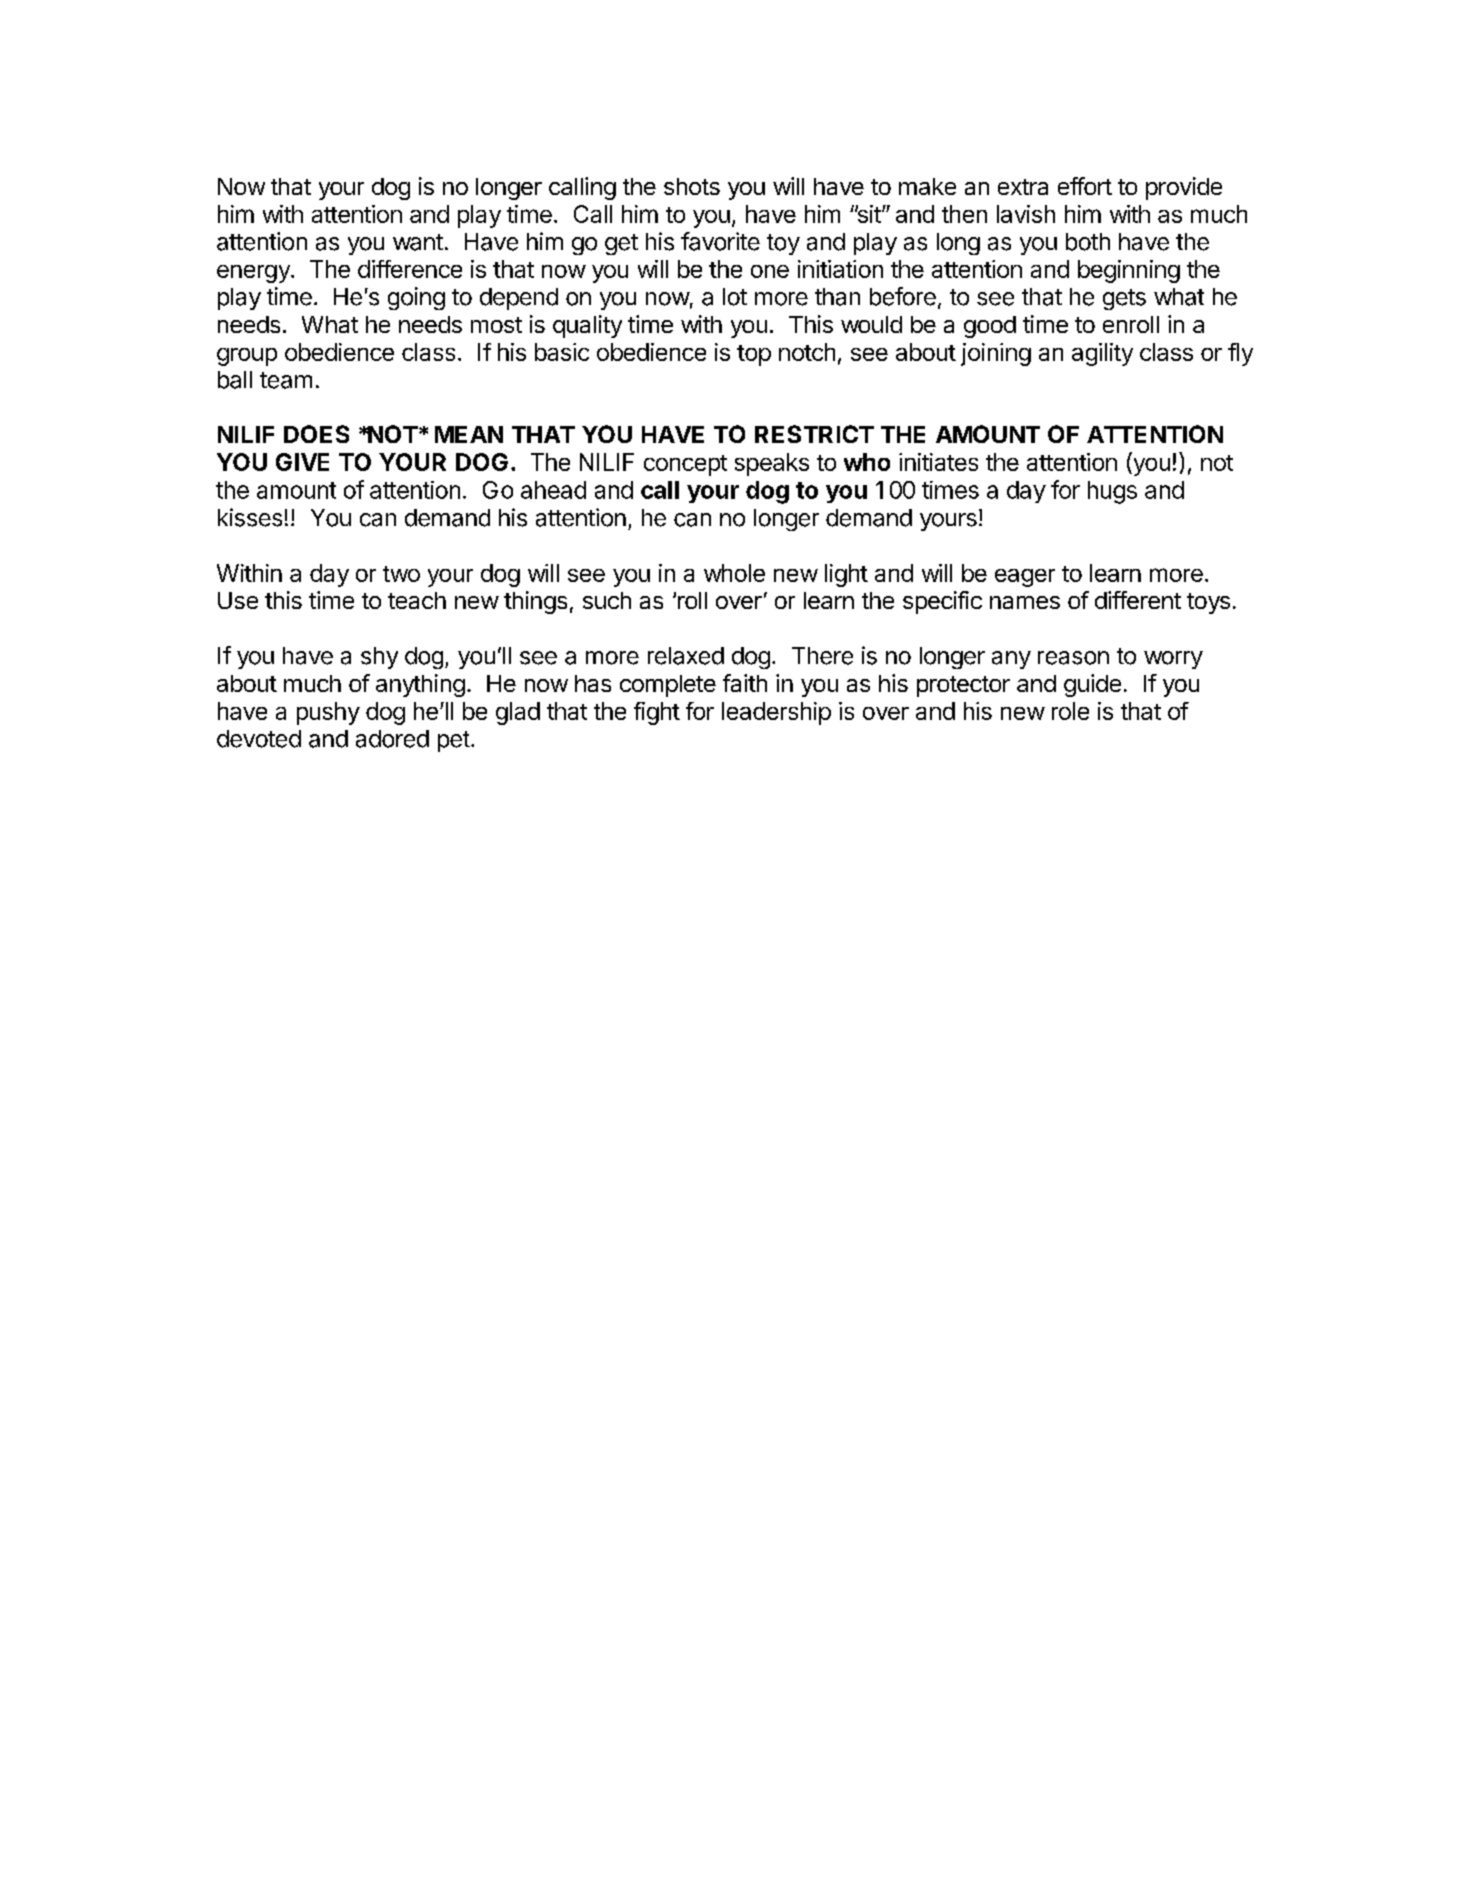  Describe the element at coordinates (1112, 492) in the image. I see `hugs` at that location.
